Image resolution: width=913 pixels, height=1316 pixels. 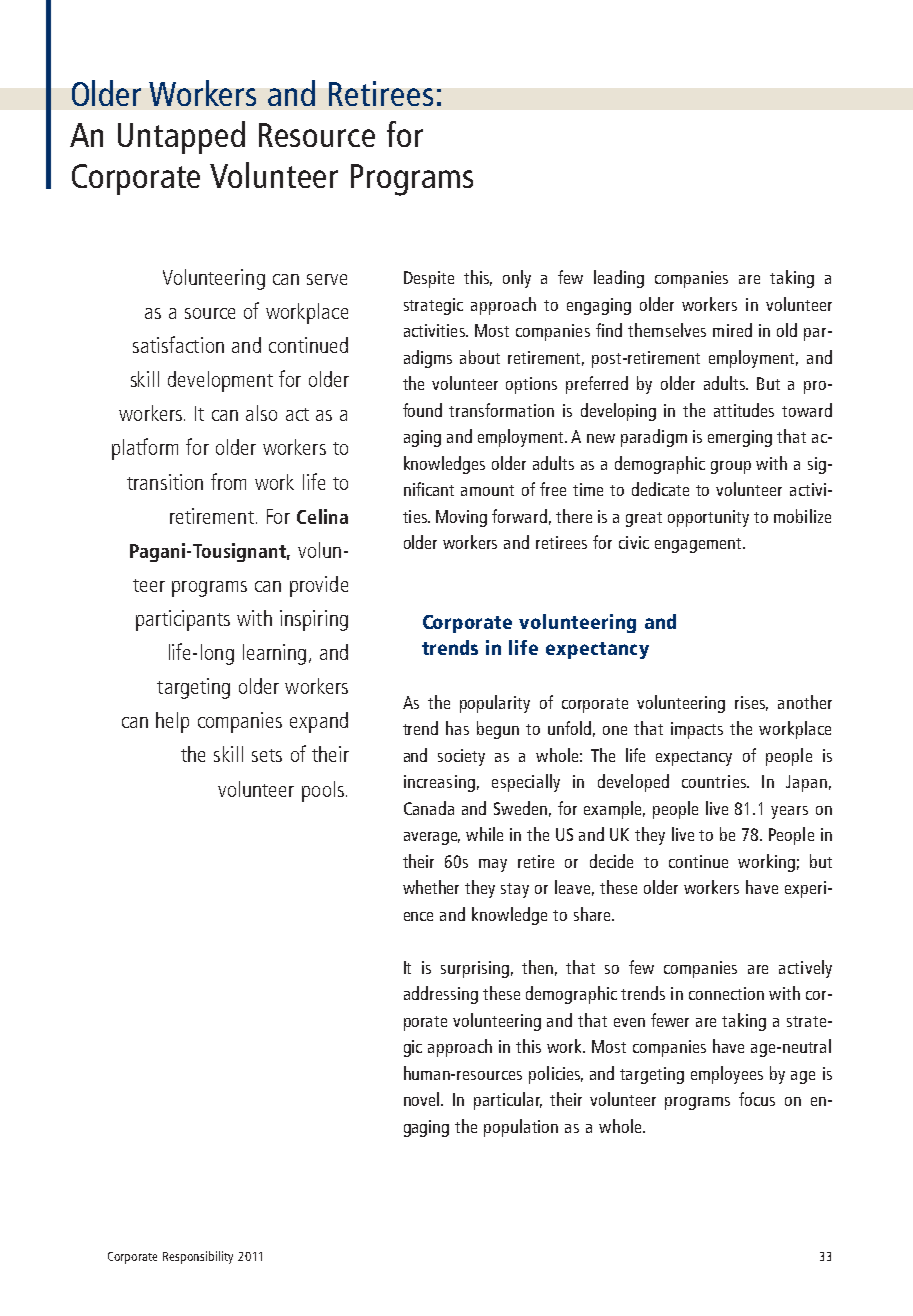 I want to click on only, so click(x=517, y=279).
